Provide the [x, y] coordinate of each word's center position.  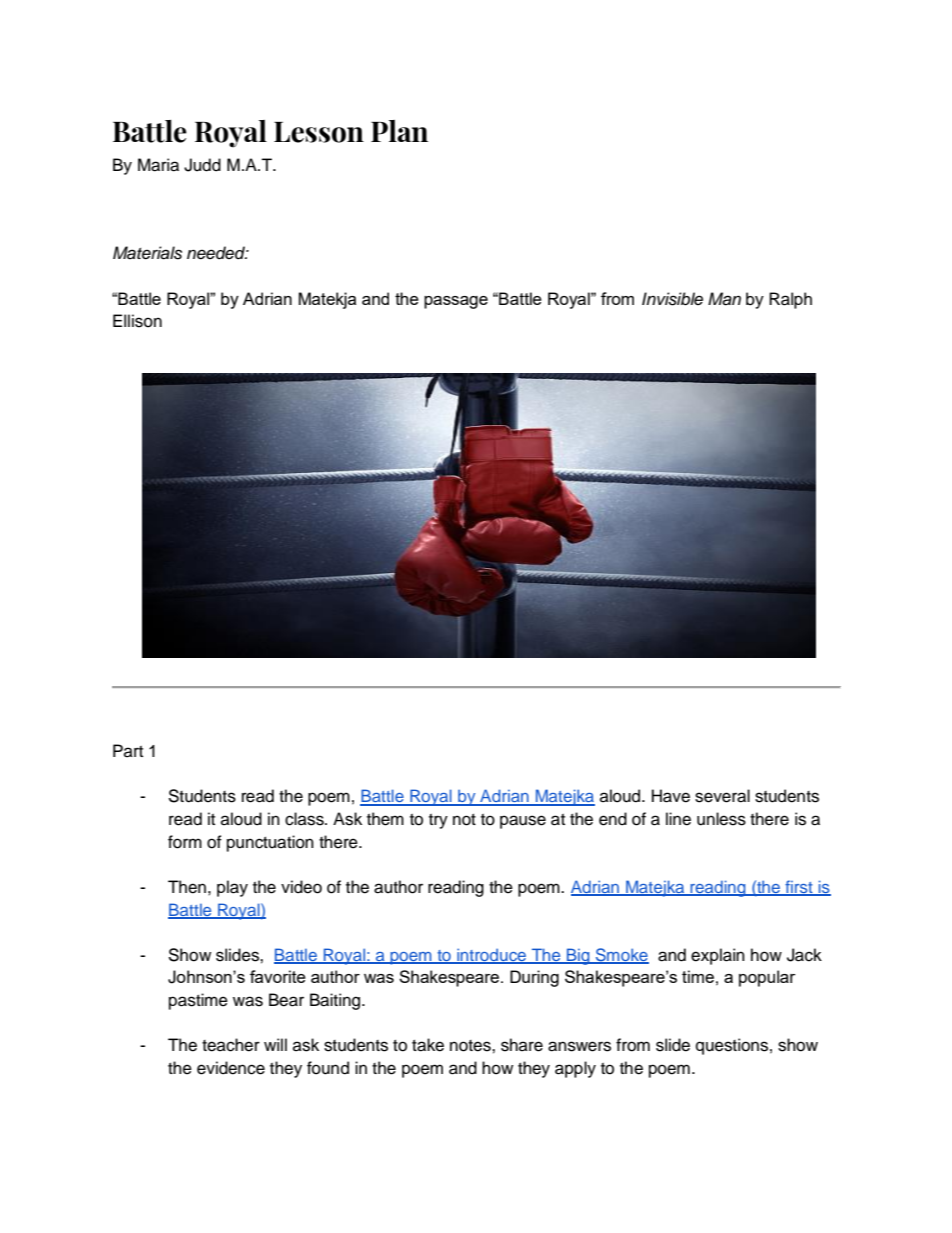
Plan [399, 131]
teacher [231, 1045]
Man [724, 299]
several [722, 796]
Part [128, 750]
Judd [202, 165]
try [438, 821]
